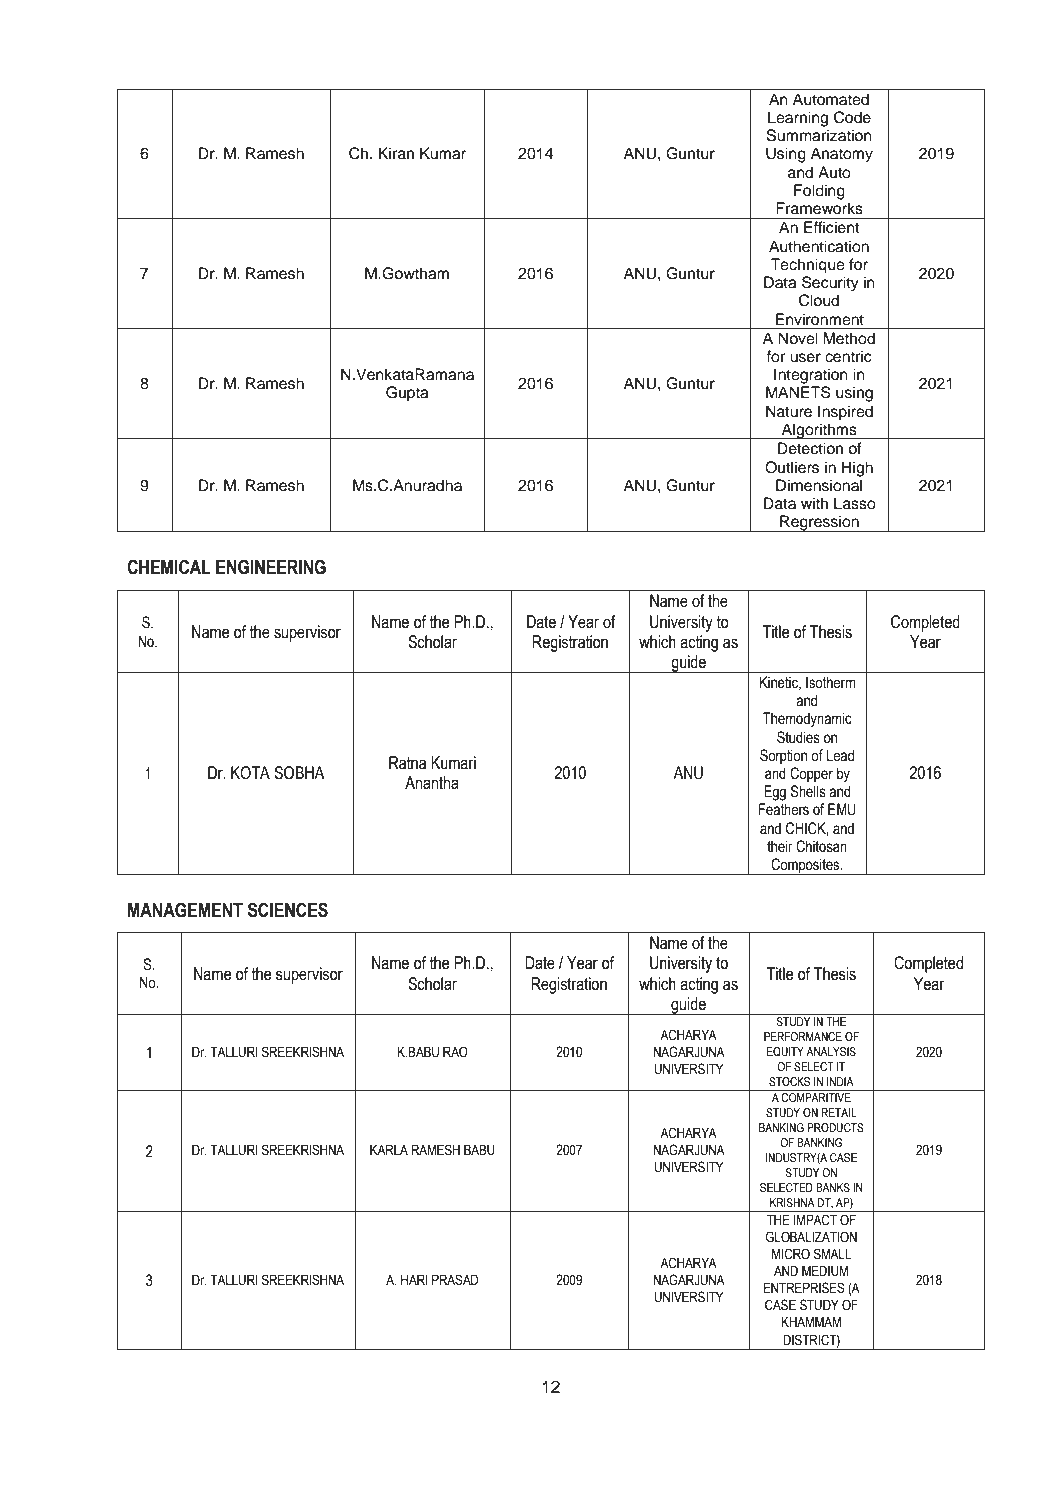 The height and width of the image is (1485, 1051). Describe the element at coordinates (819, 135) in the image. I see `Summarization` at that location.
